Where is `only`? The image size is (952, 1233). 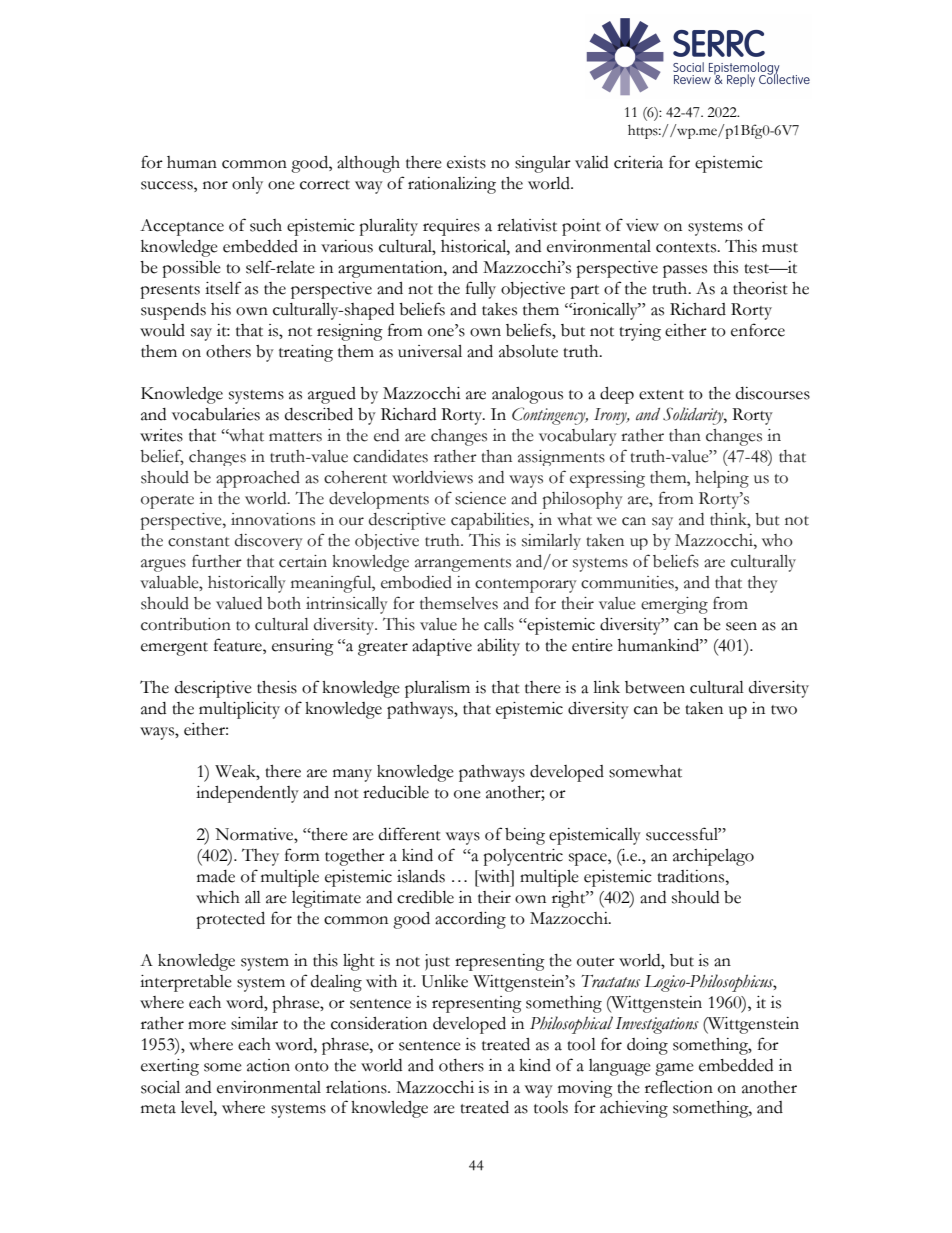
only is located at coordinates (247, 185).
